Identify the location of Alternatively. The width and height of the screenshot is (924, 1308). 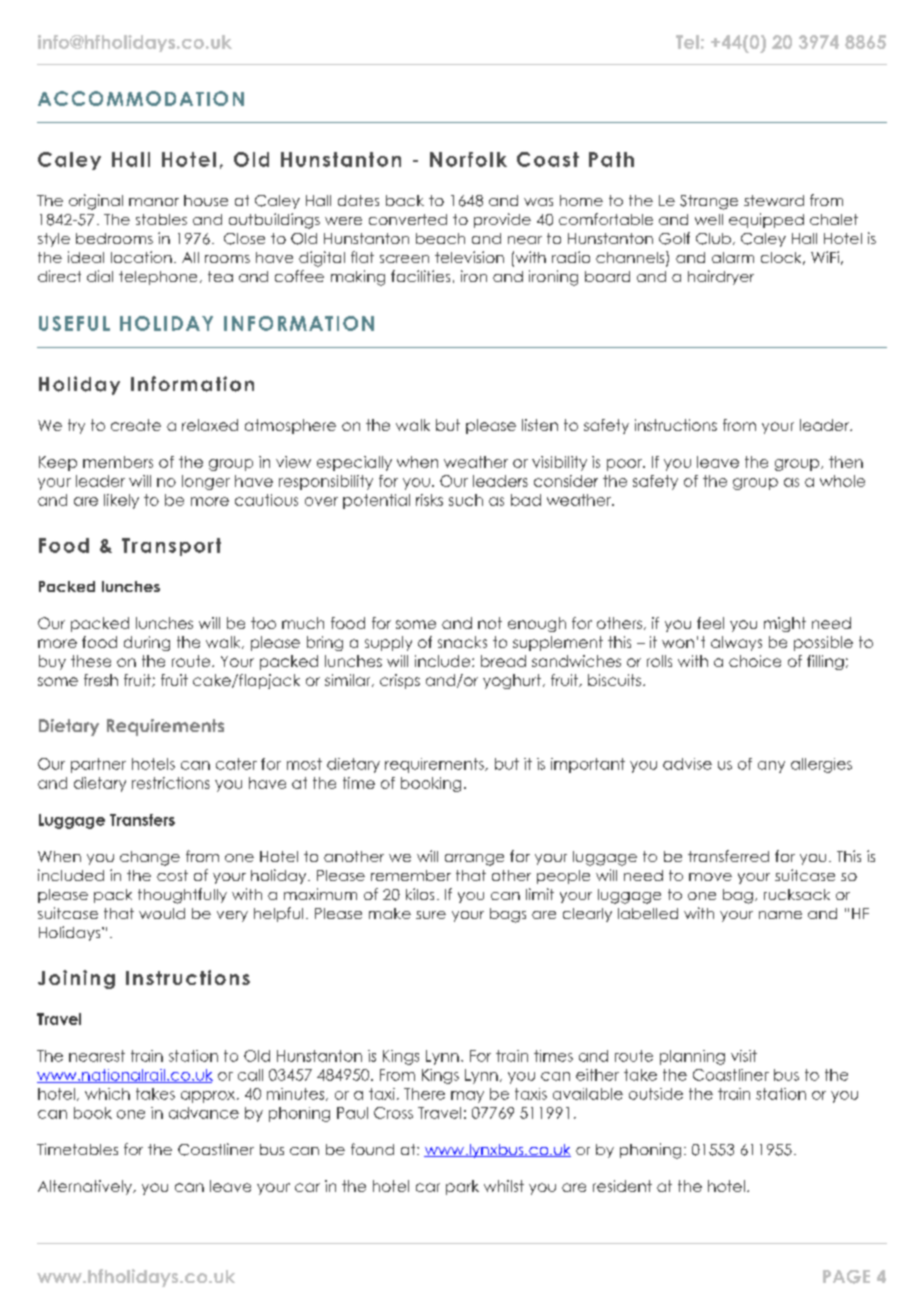
(86, 1187).
